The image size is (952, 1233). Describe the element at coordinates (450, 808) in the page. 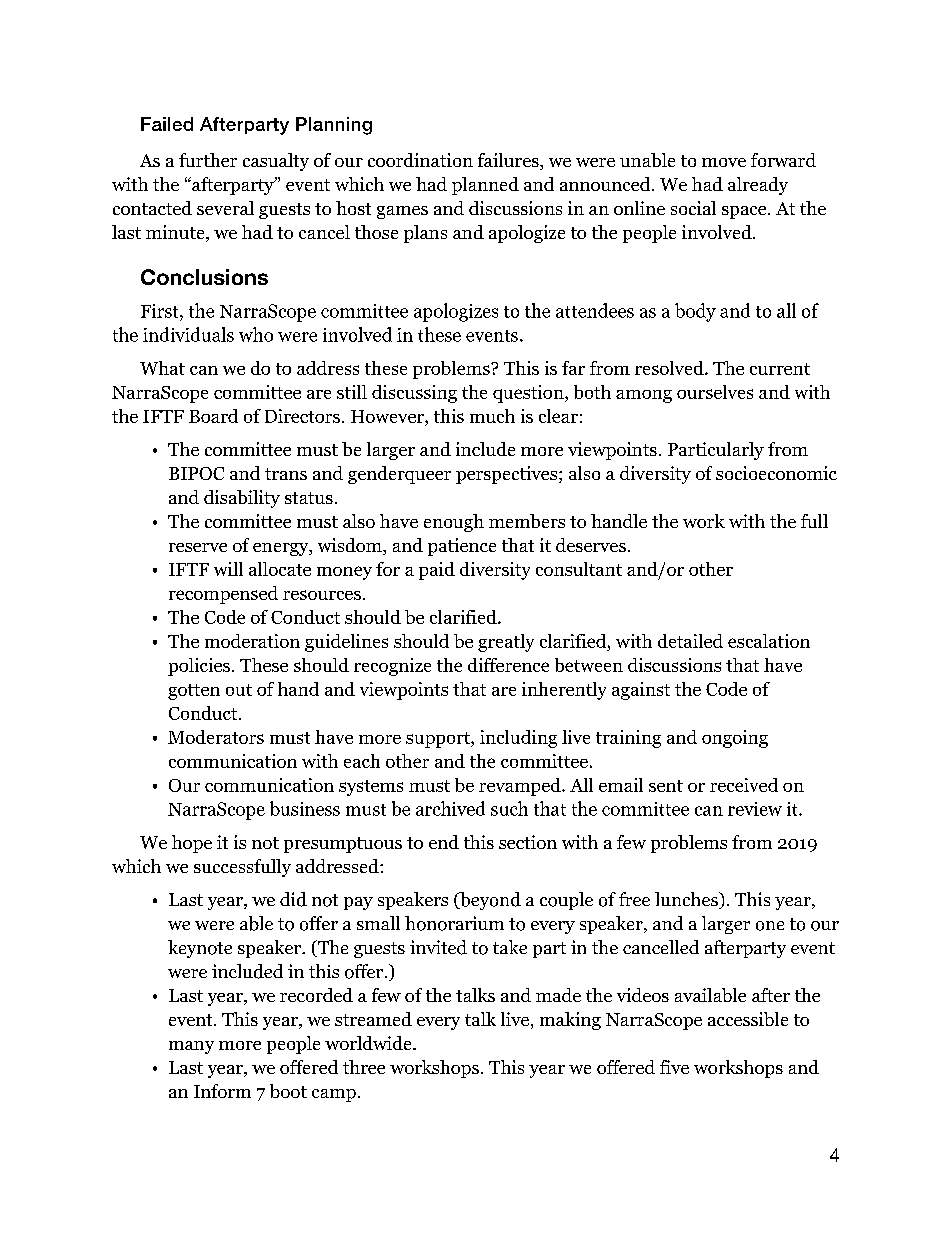

I see `archived` at that location.
